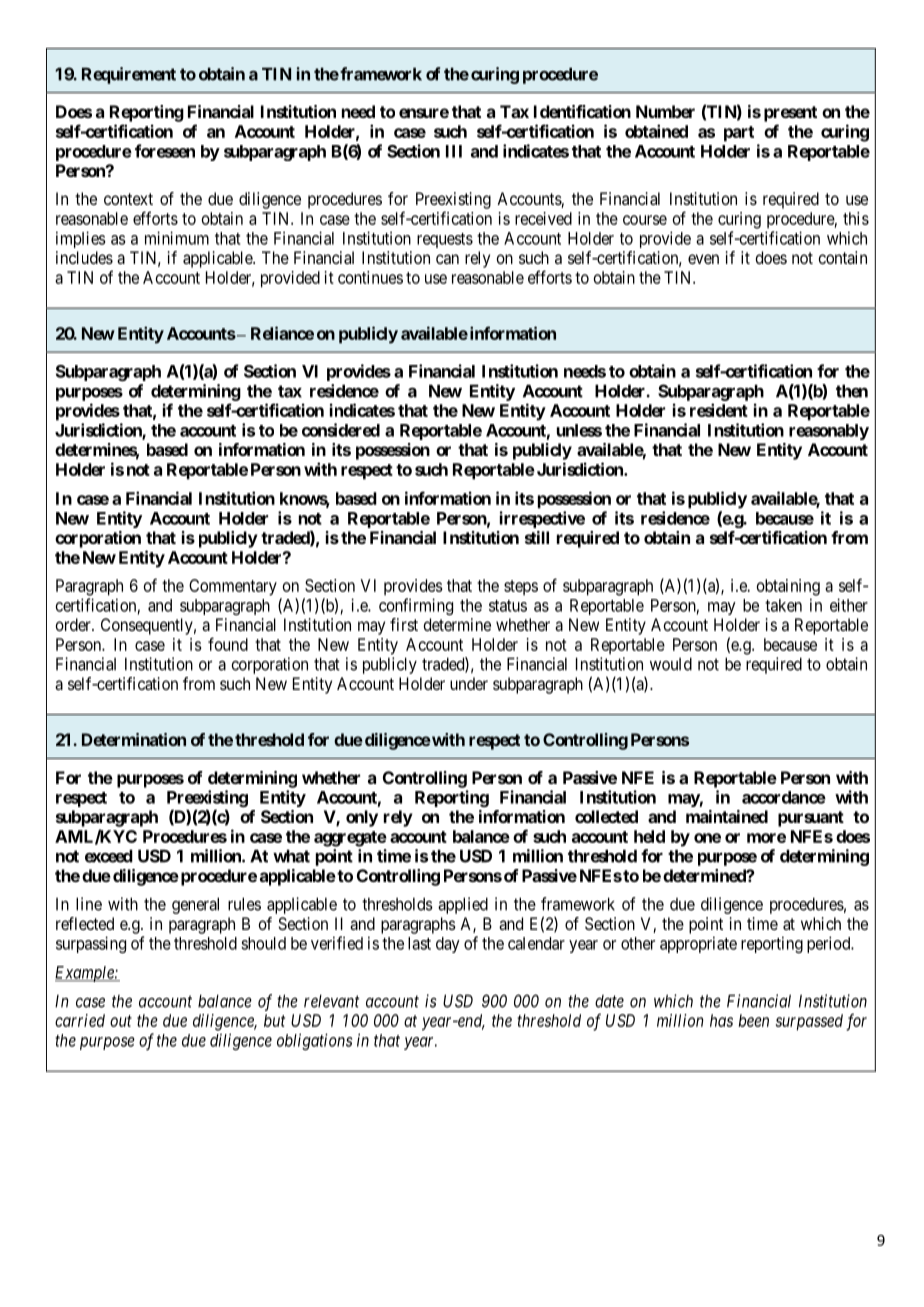 The height and width of the document is (1307, 924). What do you see at coordinates (783, 605) in the document?
I see `taken` at bounding box center [783, 605].
